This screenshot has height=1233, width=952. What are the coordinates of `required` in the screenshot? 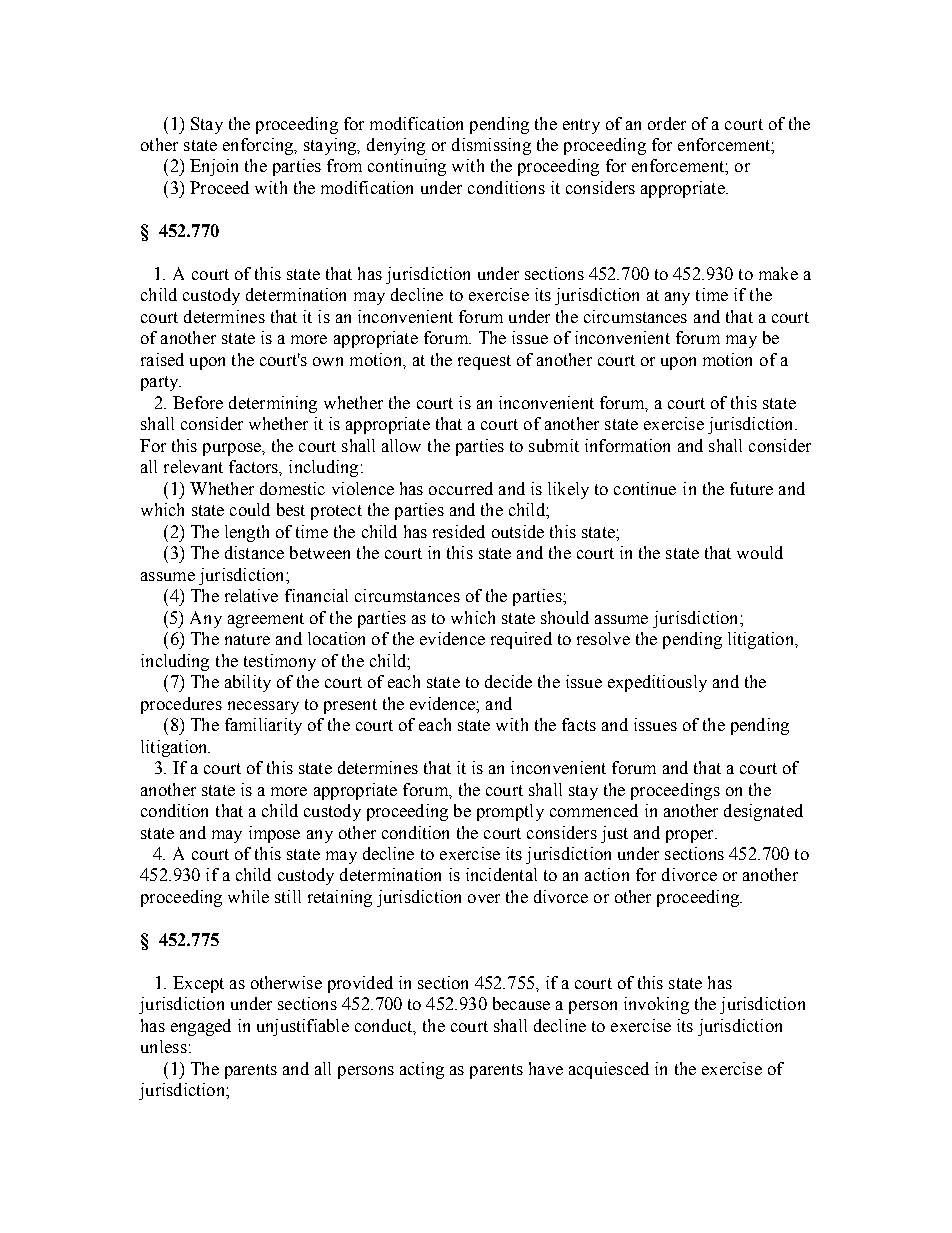 It's located at (521, 640).
